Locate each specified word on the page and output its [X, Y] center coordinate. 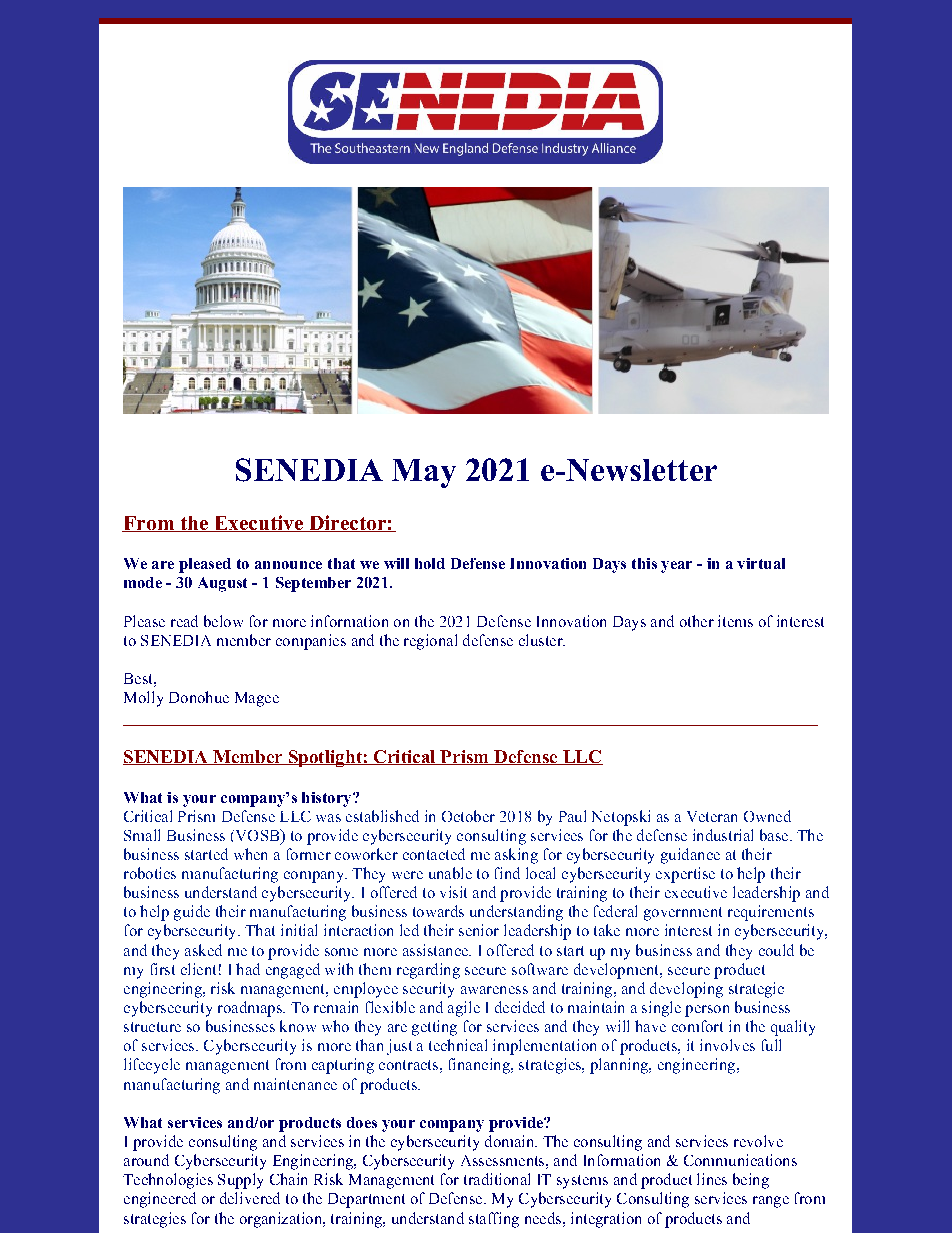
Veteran [712, 816]
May [424, 473]
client [198, 969]
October [468, 816]
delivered [250, 1198]
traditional [497, 1179]
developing [686, 990]
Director [347, 523]
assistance [436, 950]
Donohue [199, 697]
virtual [761, 563]
